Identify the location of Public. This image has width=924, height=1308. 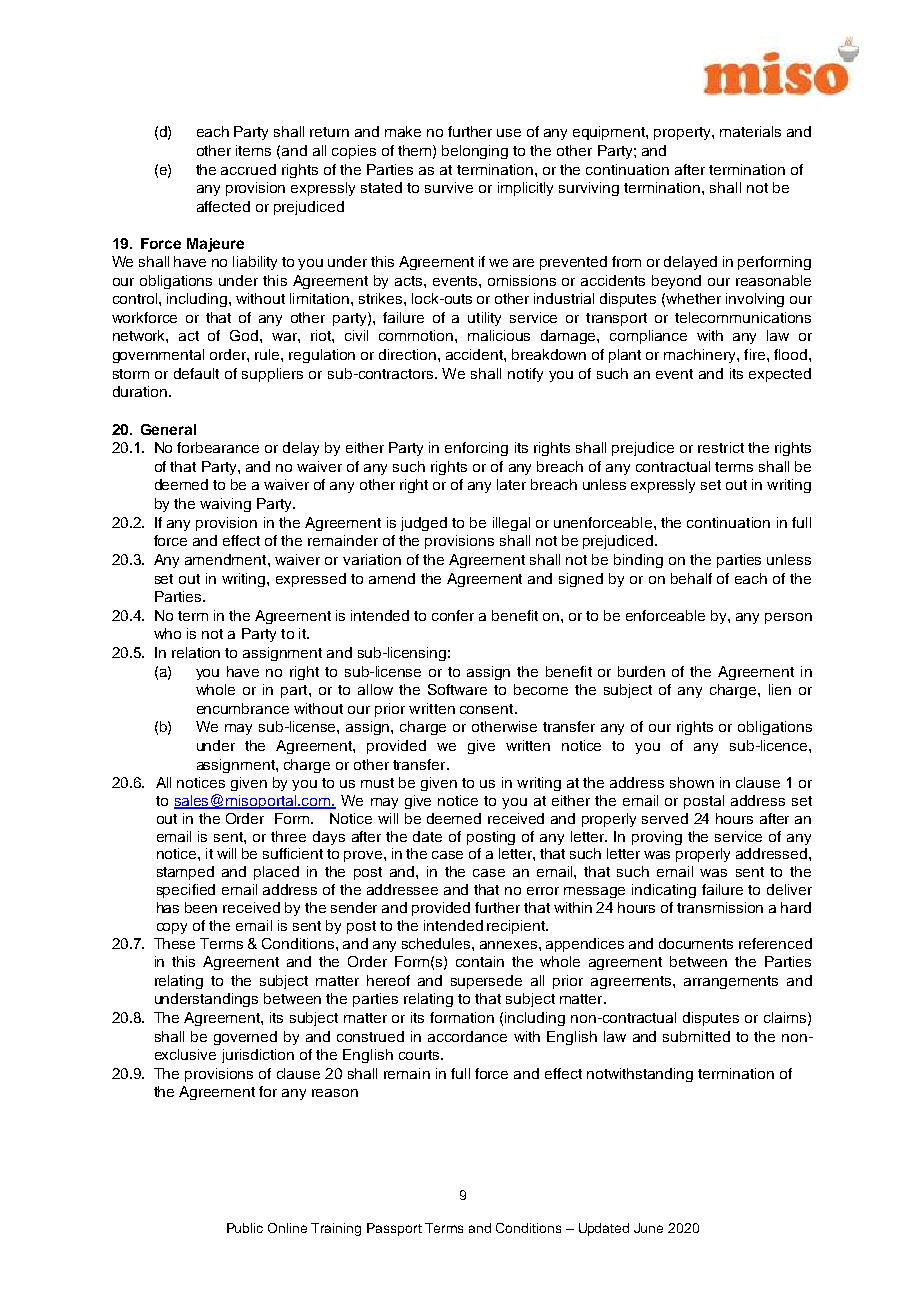
(245, 1228).
